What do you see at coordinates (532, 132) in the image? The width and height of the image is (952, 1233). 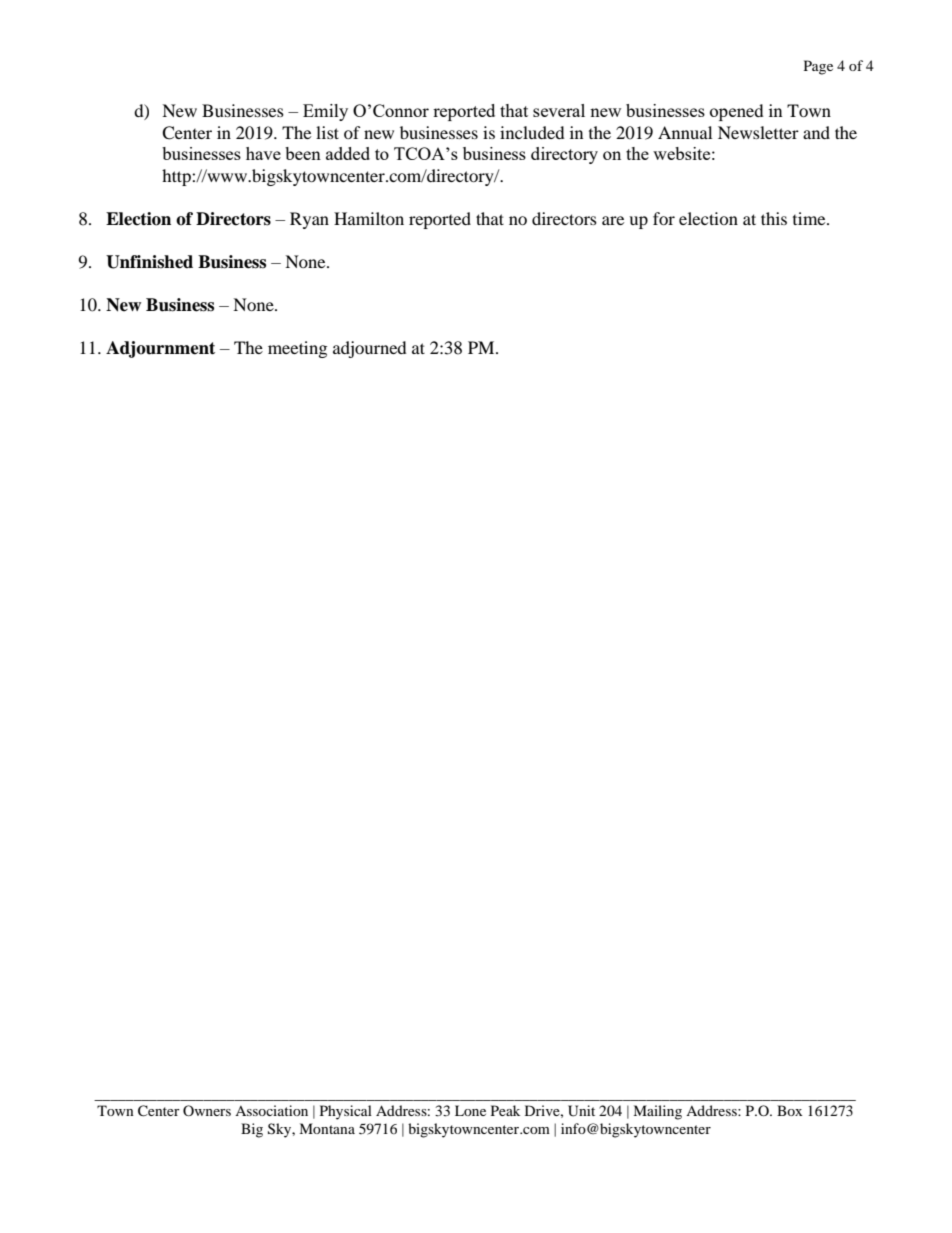 I see `included` at bounding box center [532, 132].
